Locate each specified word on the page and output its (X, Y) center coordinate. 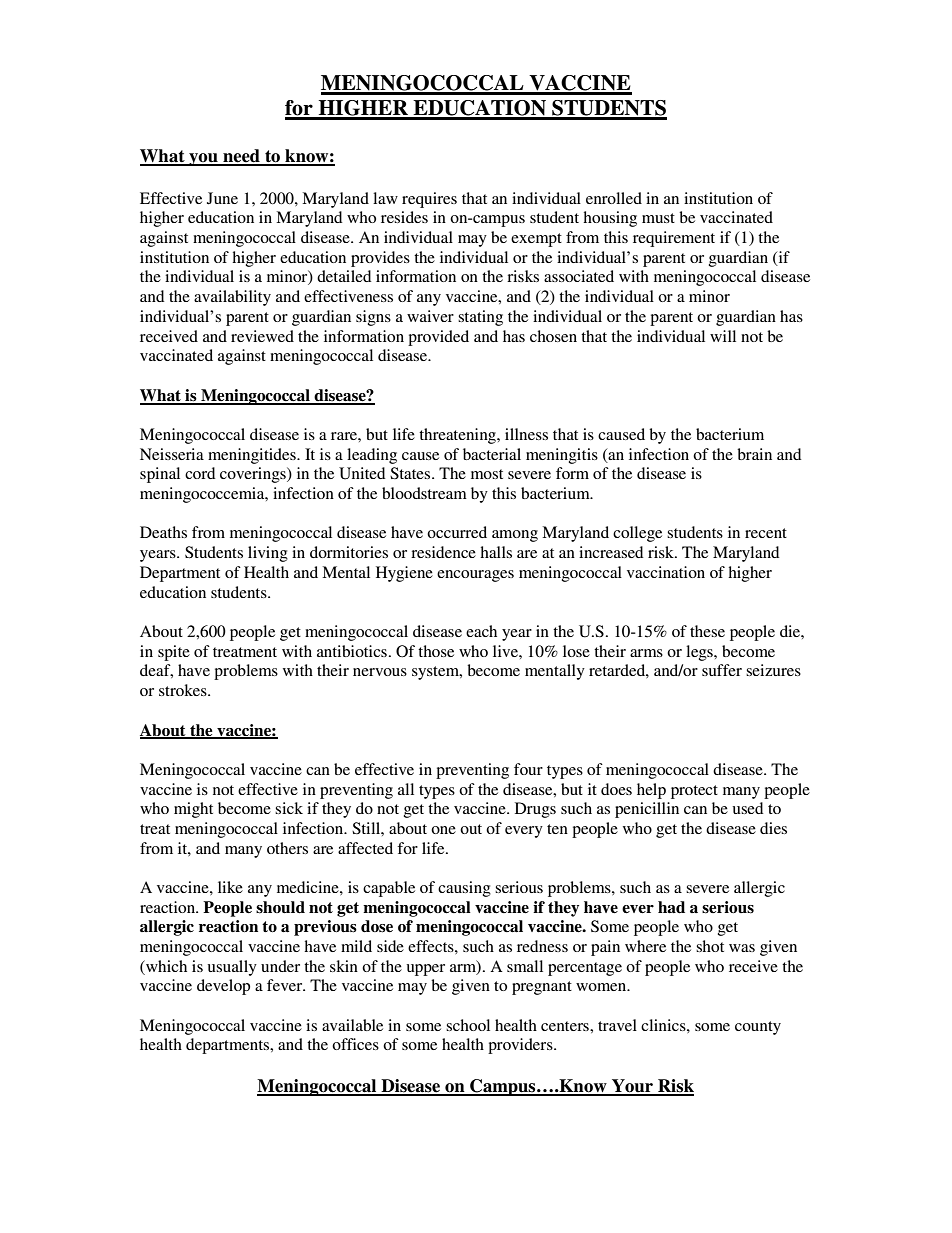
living (268, 554)
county (758, 1028)
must (658, 218)
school (468, 1025)
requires (429, 200)
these (707, 631)
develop (223, 987)
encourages (475, 576)
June (222, 198)
